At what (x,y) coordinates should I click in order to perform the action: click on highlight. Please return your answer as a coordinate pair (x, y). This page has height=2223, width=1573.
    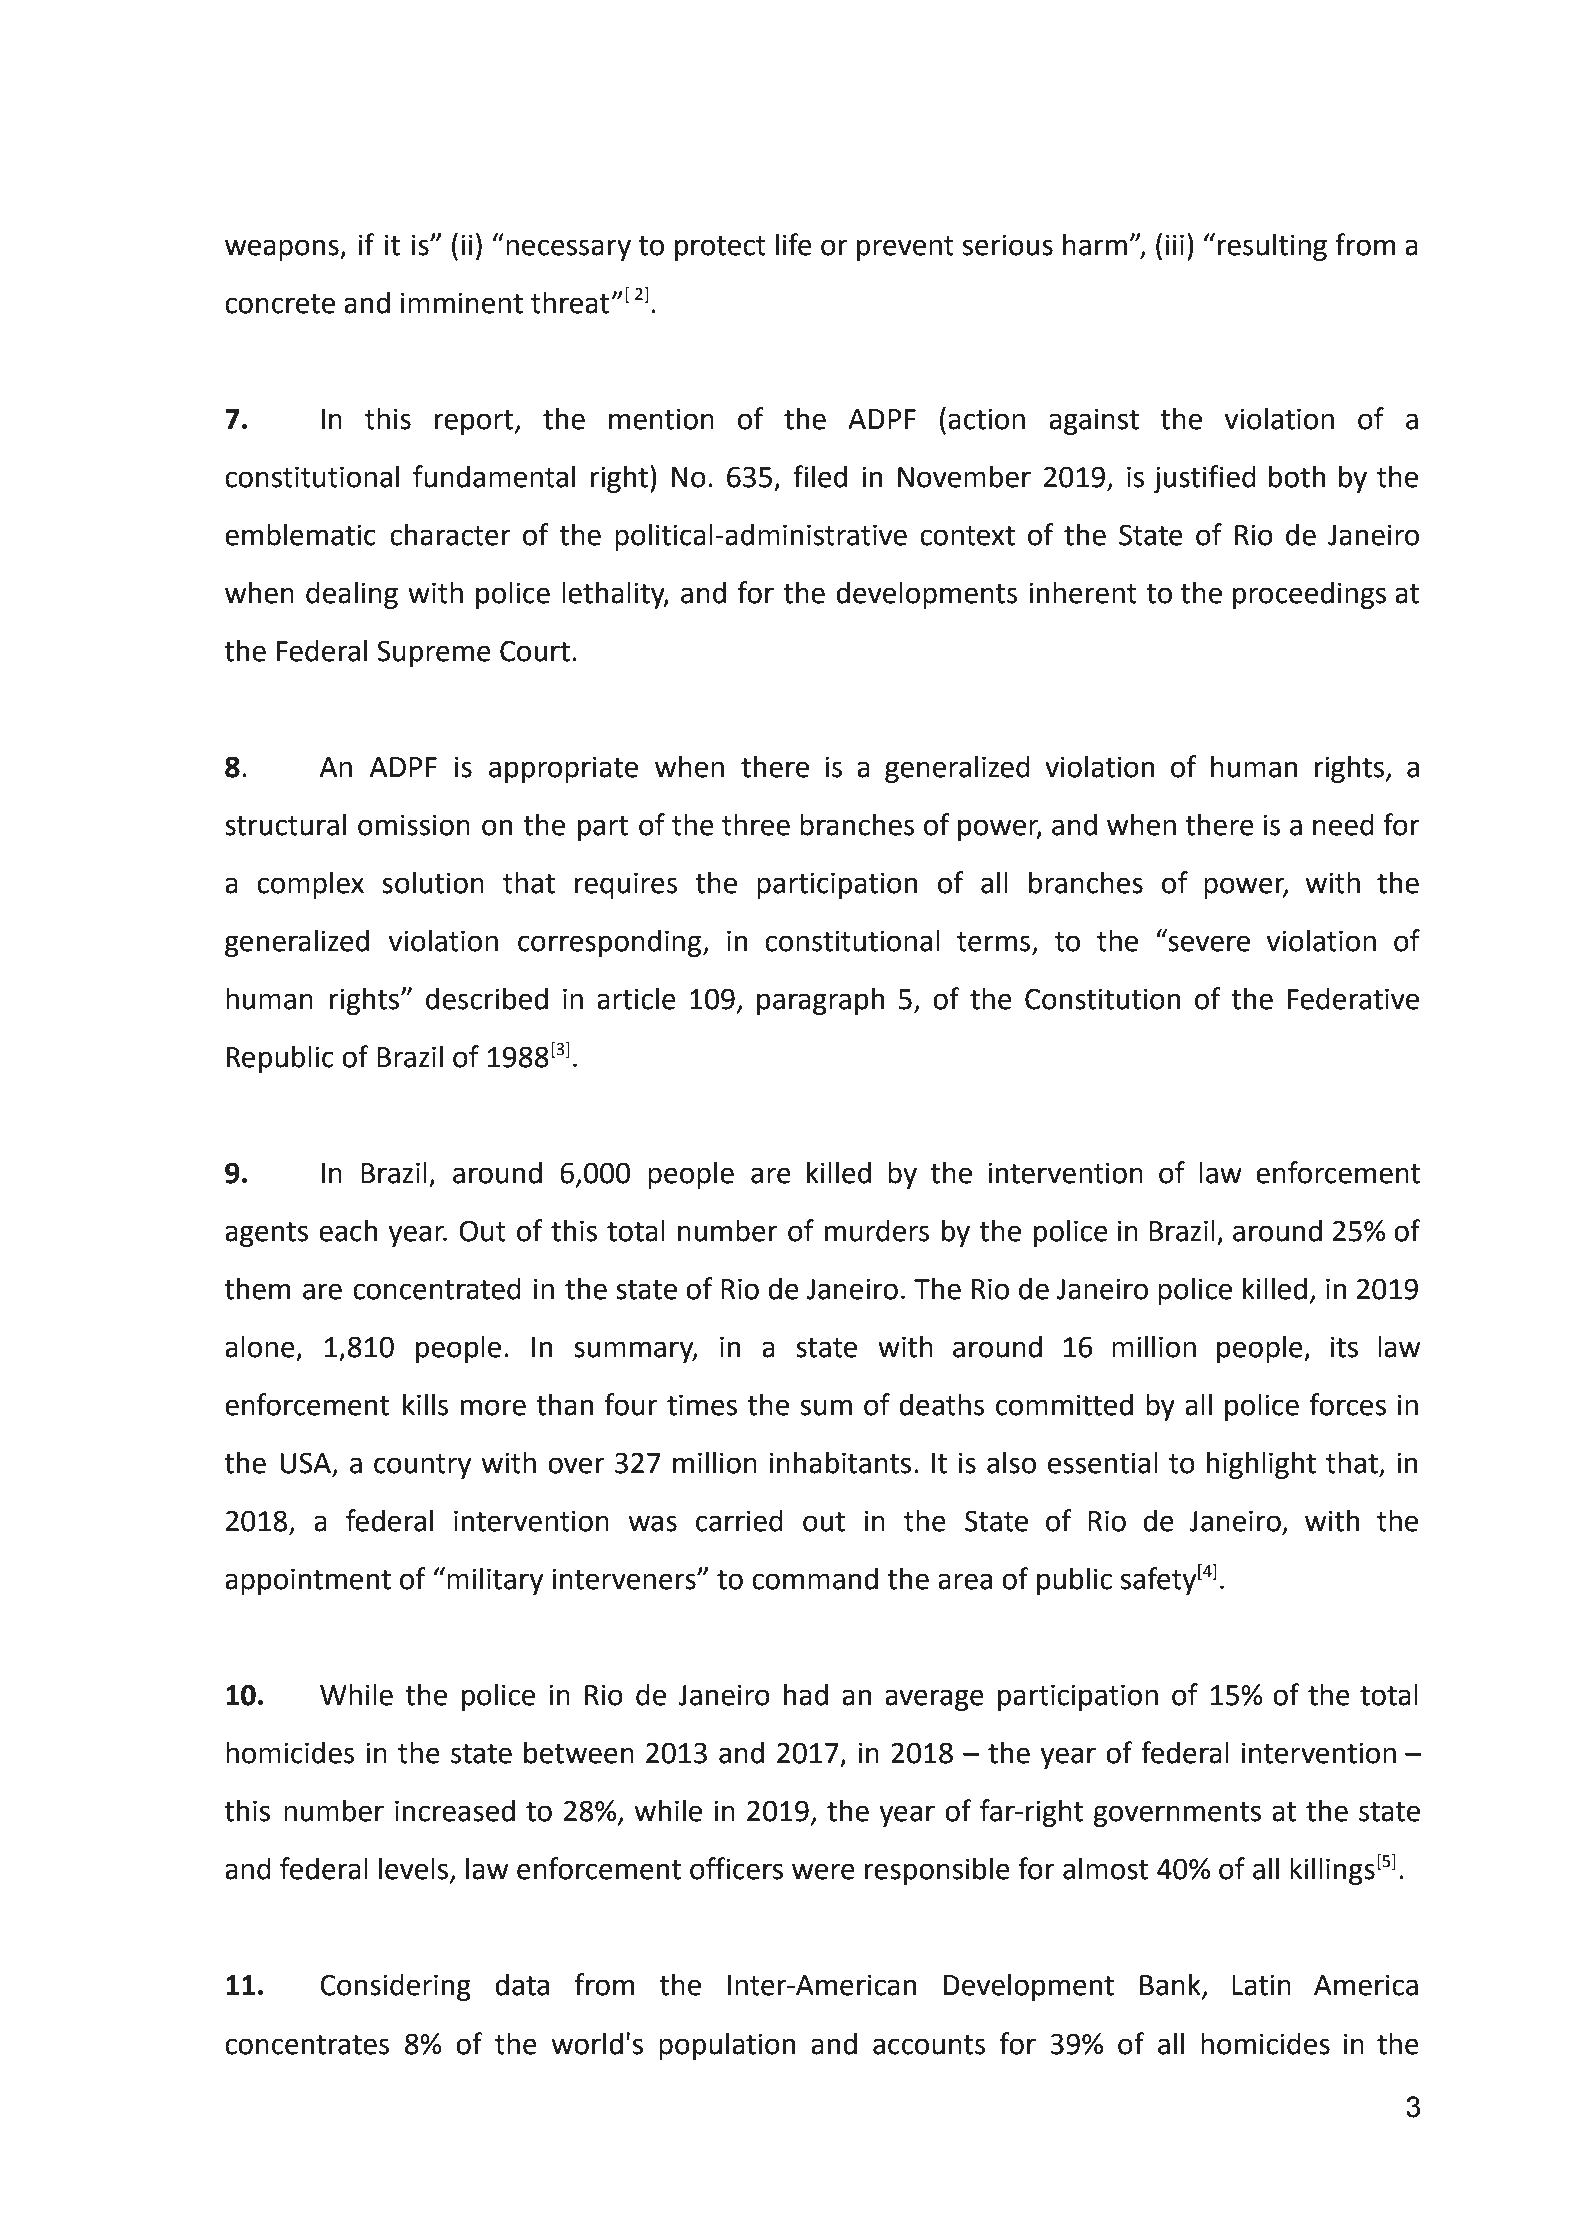
    Looking at the image, I should click on (1261, 1465).
